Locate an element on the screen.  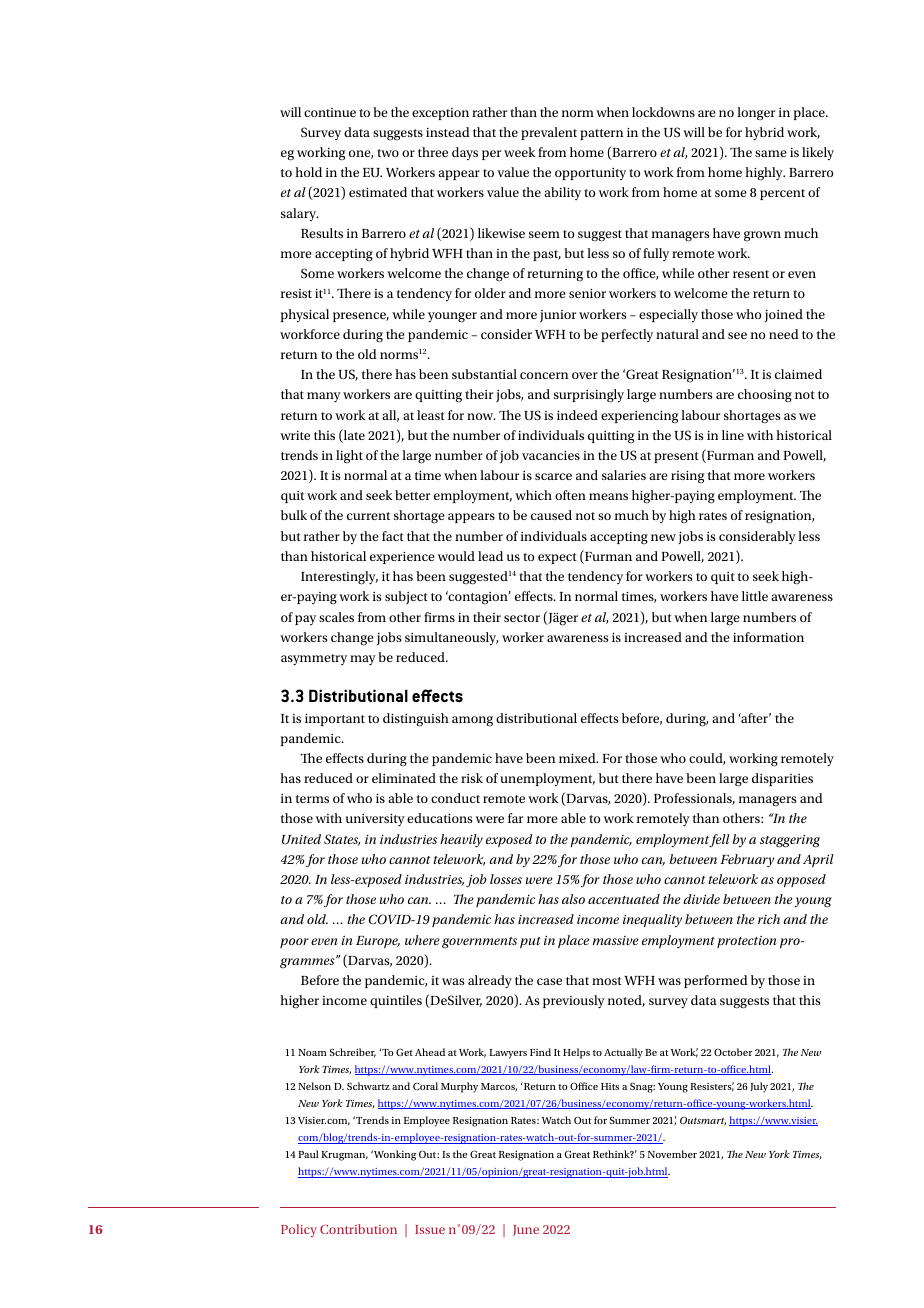
February is located at coordinates (747, 860).
